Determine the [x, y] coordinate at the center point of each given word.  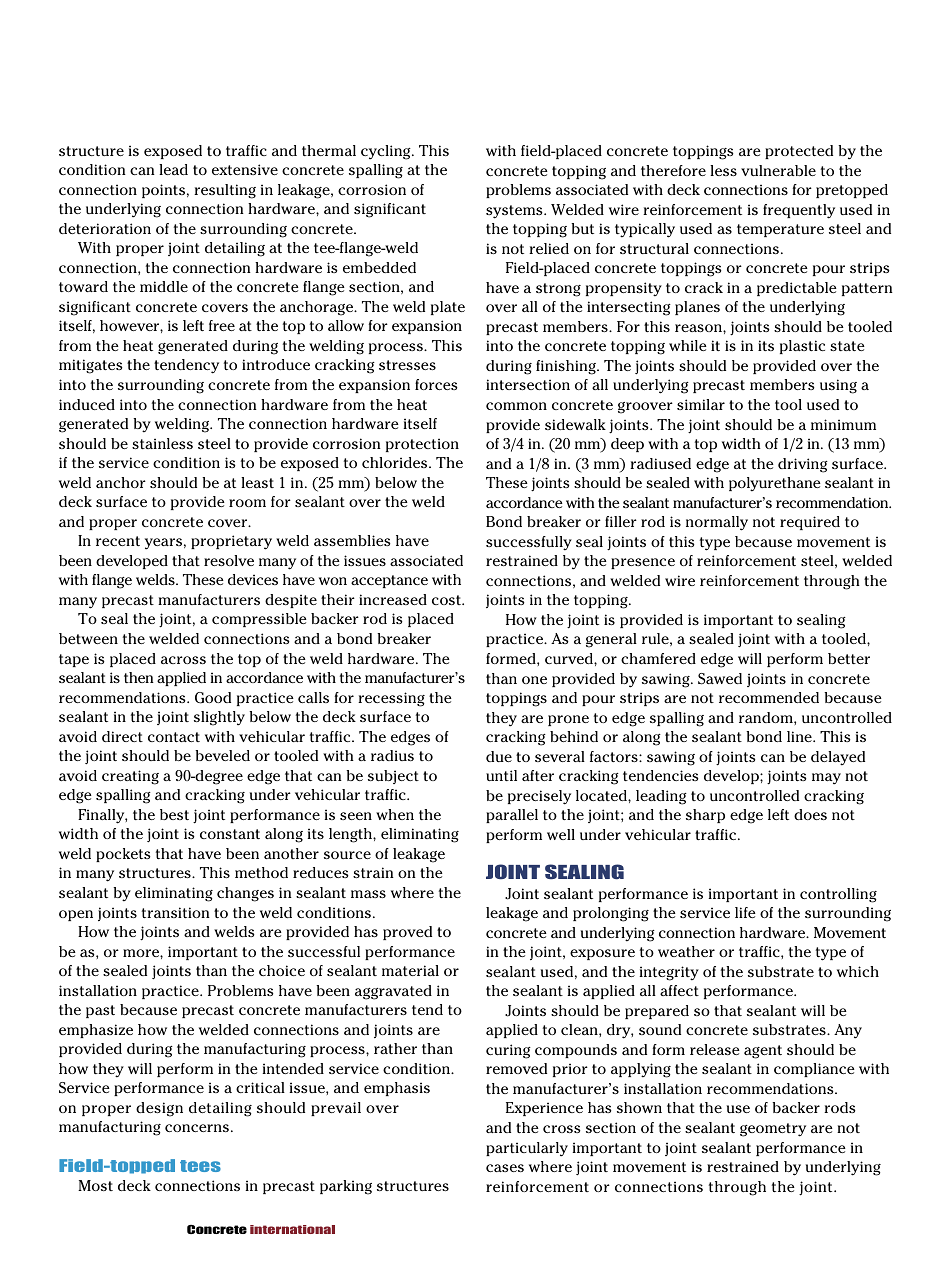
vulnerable [778, 170]
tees [200, 1166]
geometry [773, 1130]
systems [515, 212]
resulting [225, 191]
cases [505, 1168]
